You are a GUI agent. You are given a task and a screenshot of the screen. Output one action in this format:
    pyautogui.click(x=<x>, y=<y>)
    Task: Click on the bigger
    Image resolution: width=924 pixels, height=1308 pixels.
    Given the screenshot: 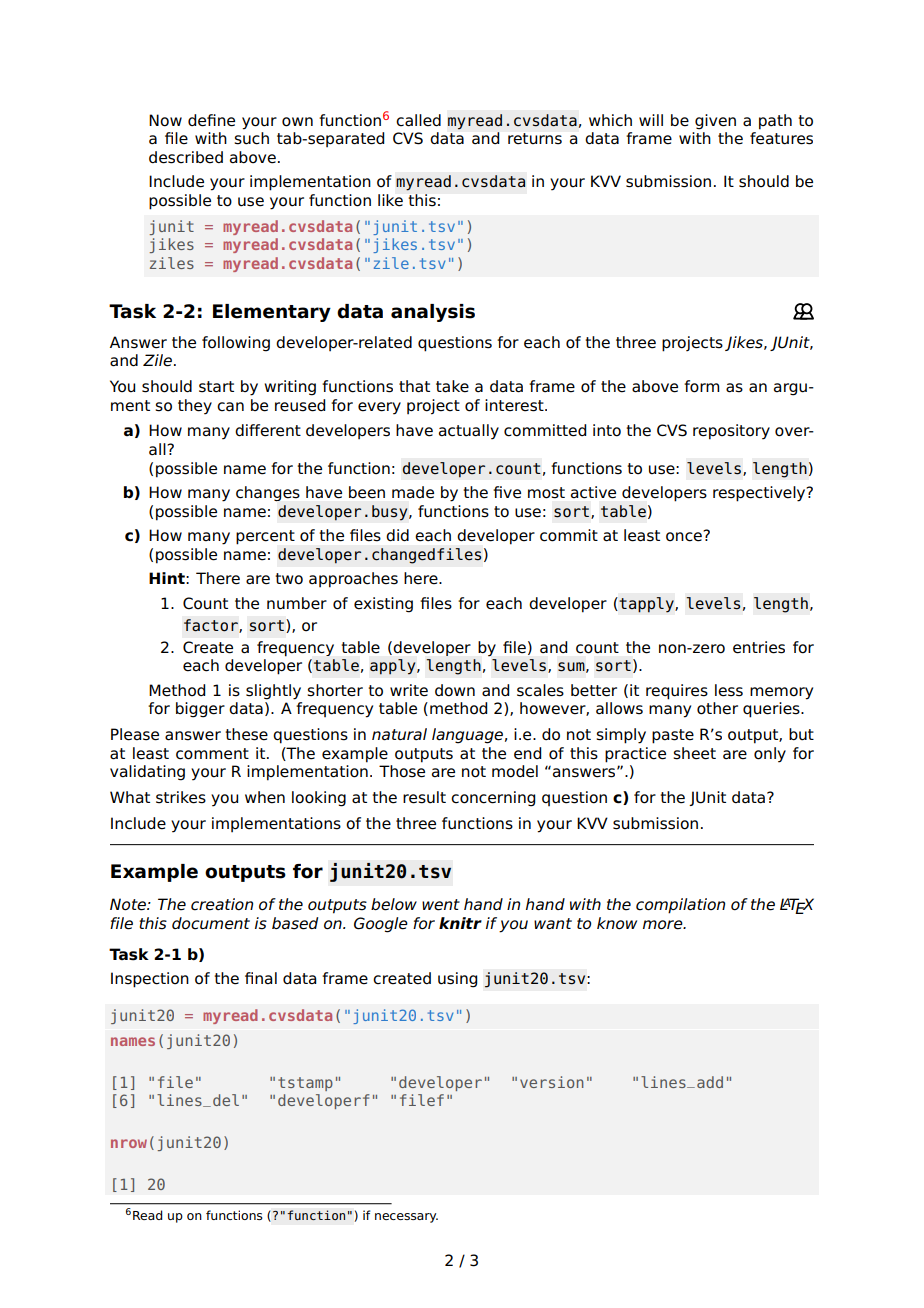 What is the action you would take?
    pyautogui.click(x=200, y=710)
